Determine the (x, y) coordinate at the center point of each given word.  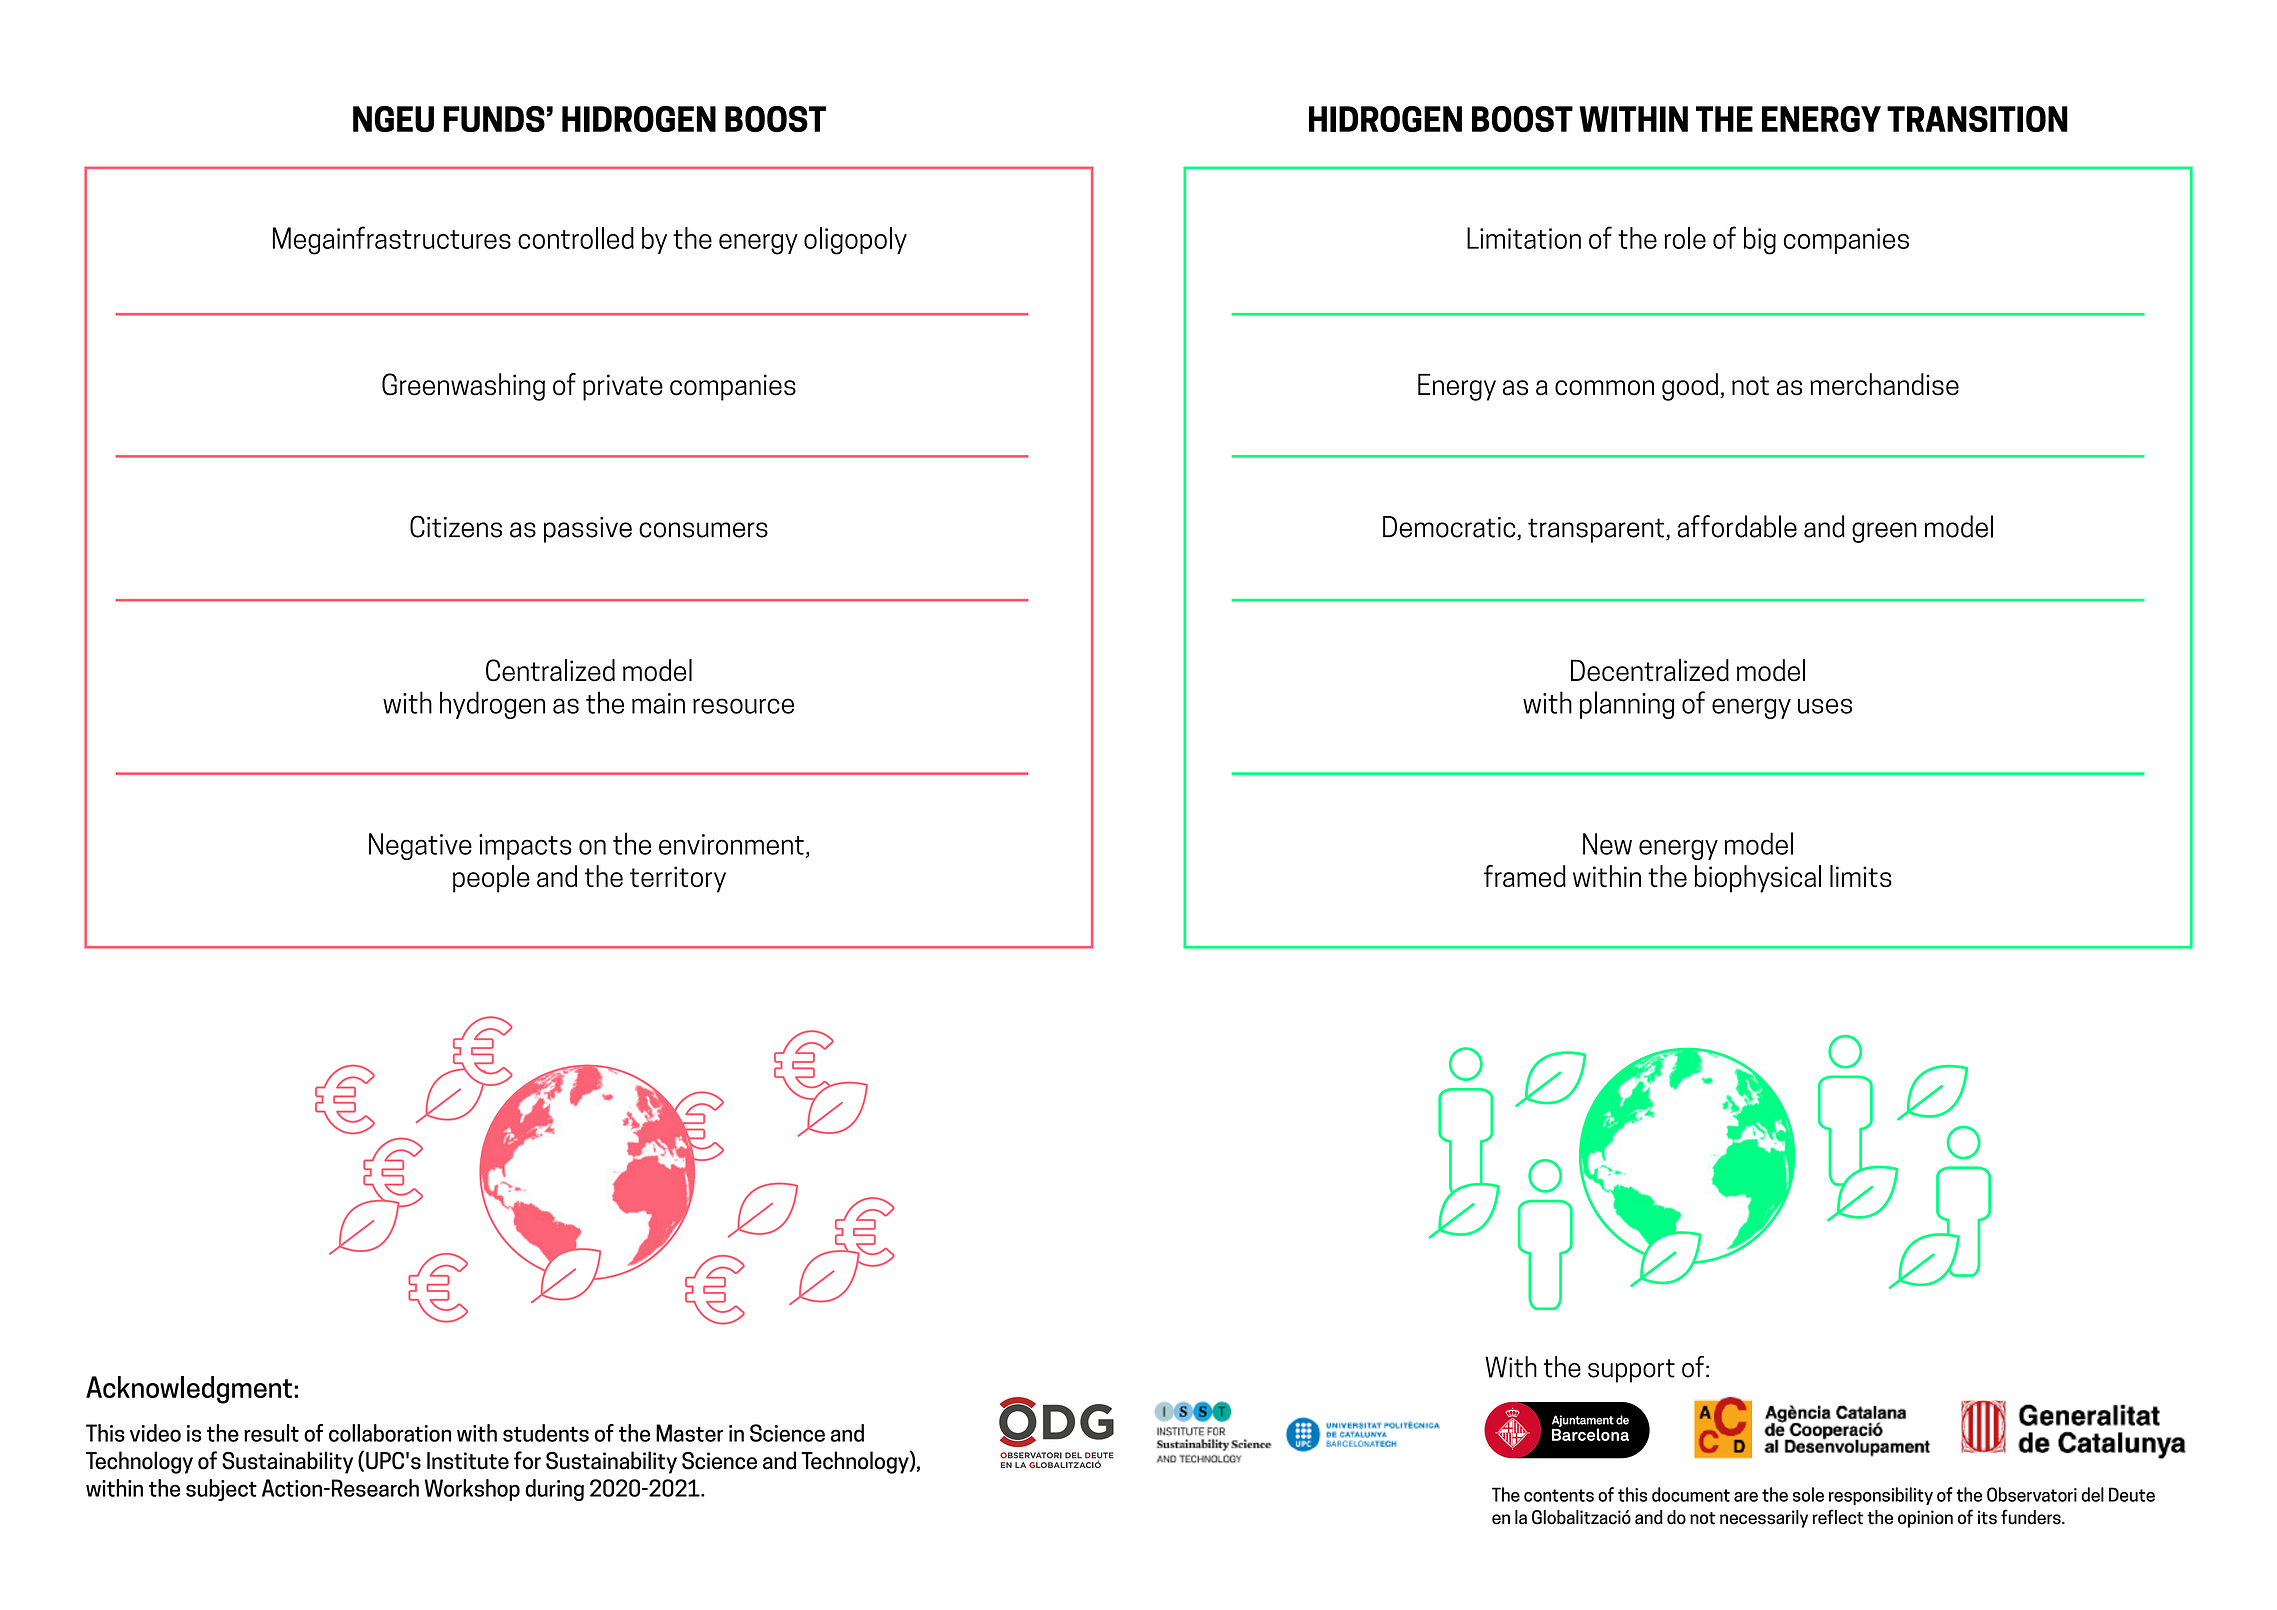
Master (689, 1433)
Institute (468, 1461)
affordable (1737, 526)
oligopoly (855, 241)
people (491, 879)
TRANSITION (1977, 119)
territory (678, 879)
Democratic (1450, 528)
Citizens (456, 526)
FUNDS (494, 119)
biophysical (1758, 879)
